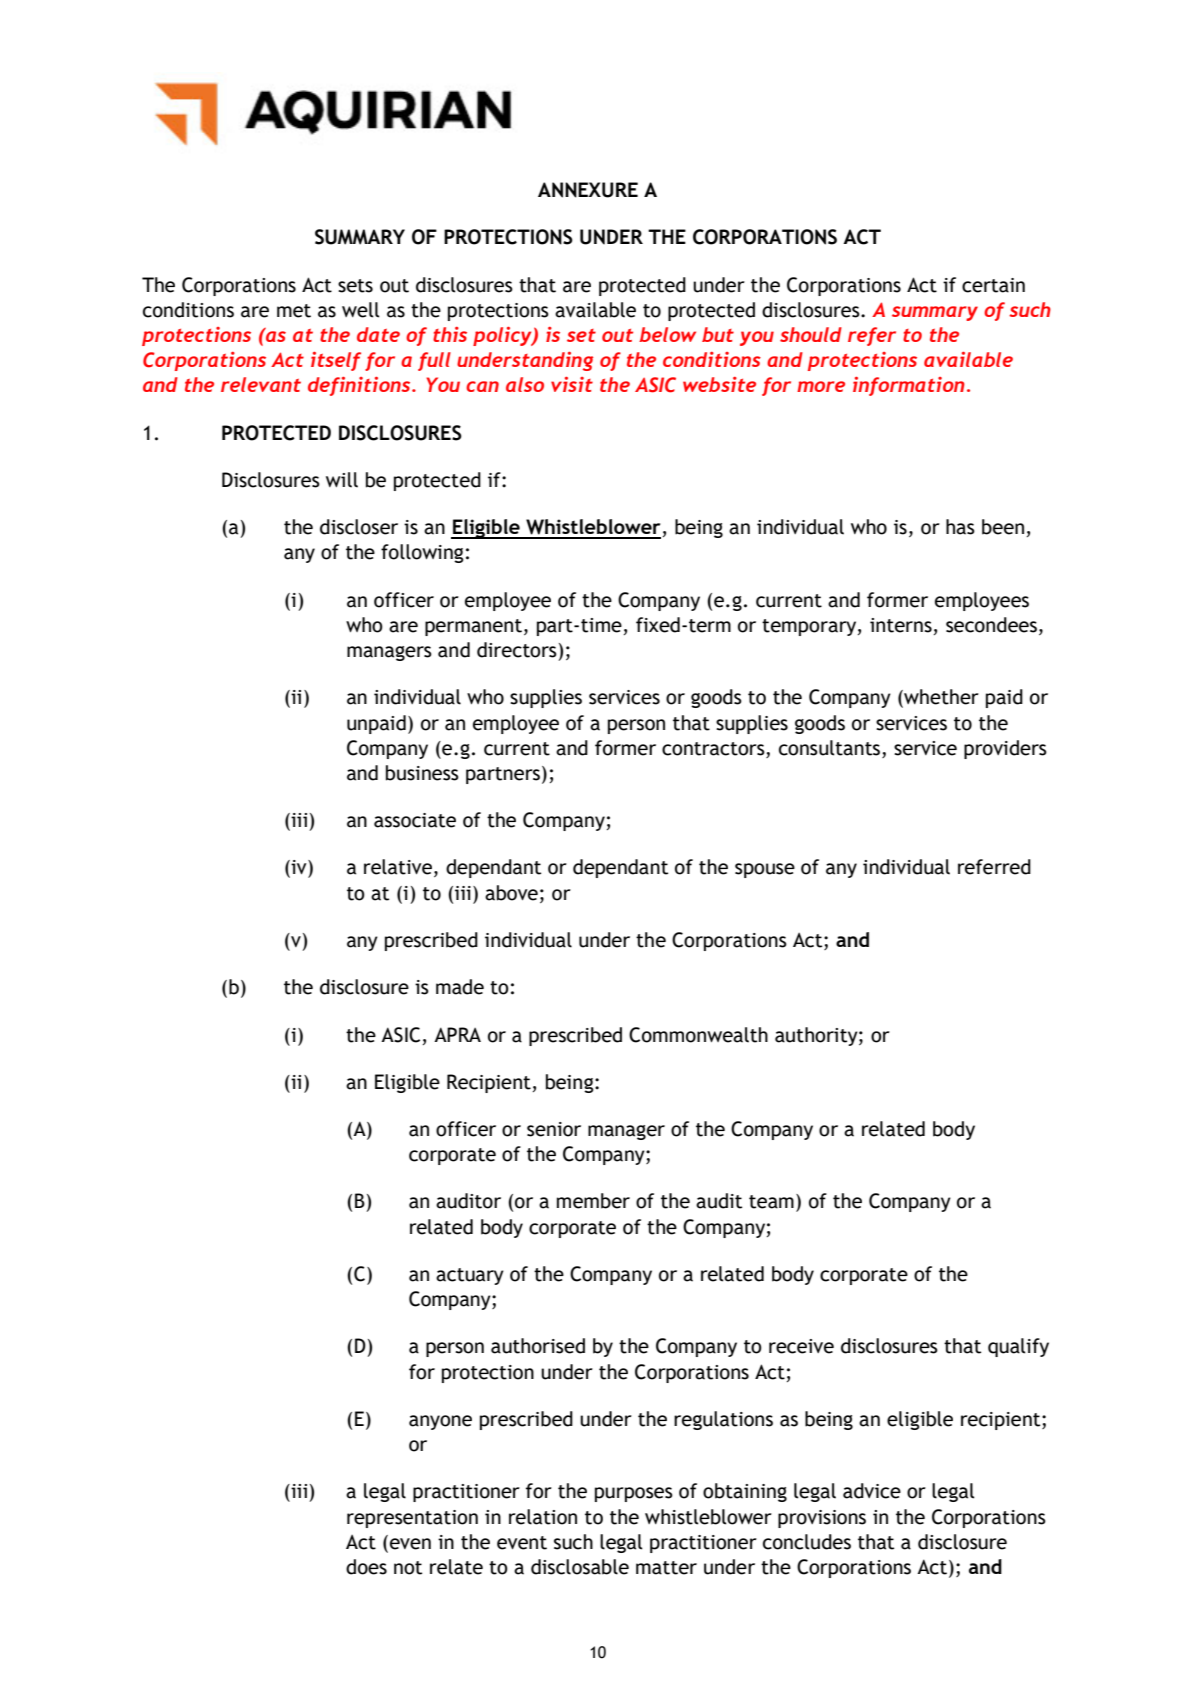  Describe the element at coordinates (366, 1567) in the image. I see `does` at that location.
